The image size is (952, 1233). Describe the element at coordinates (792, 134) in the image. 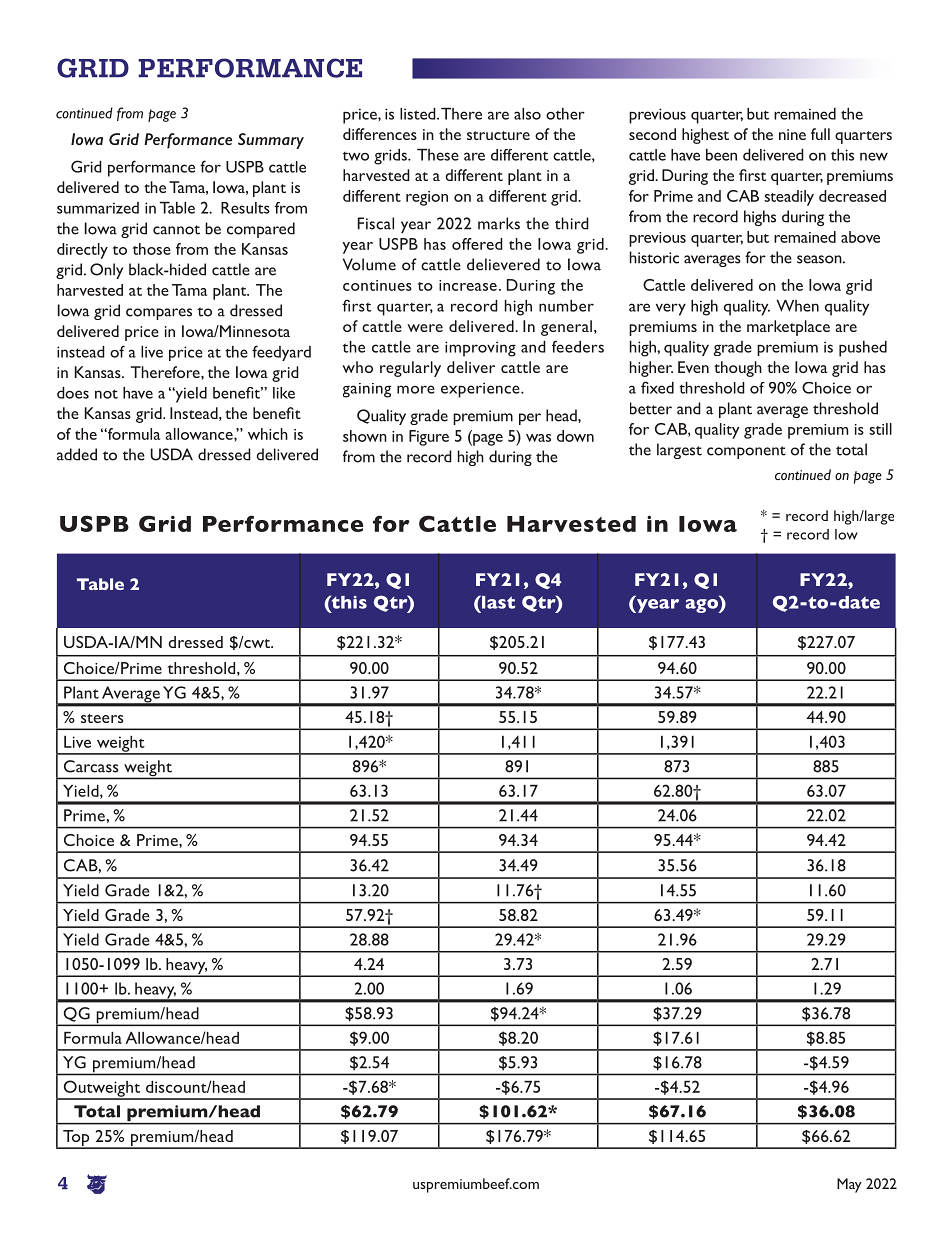

I see `nine` at that location.
